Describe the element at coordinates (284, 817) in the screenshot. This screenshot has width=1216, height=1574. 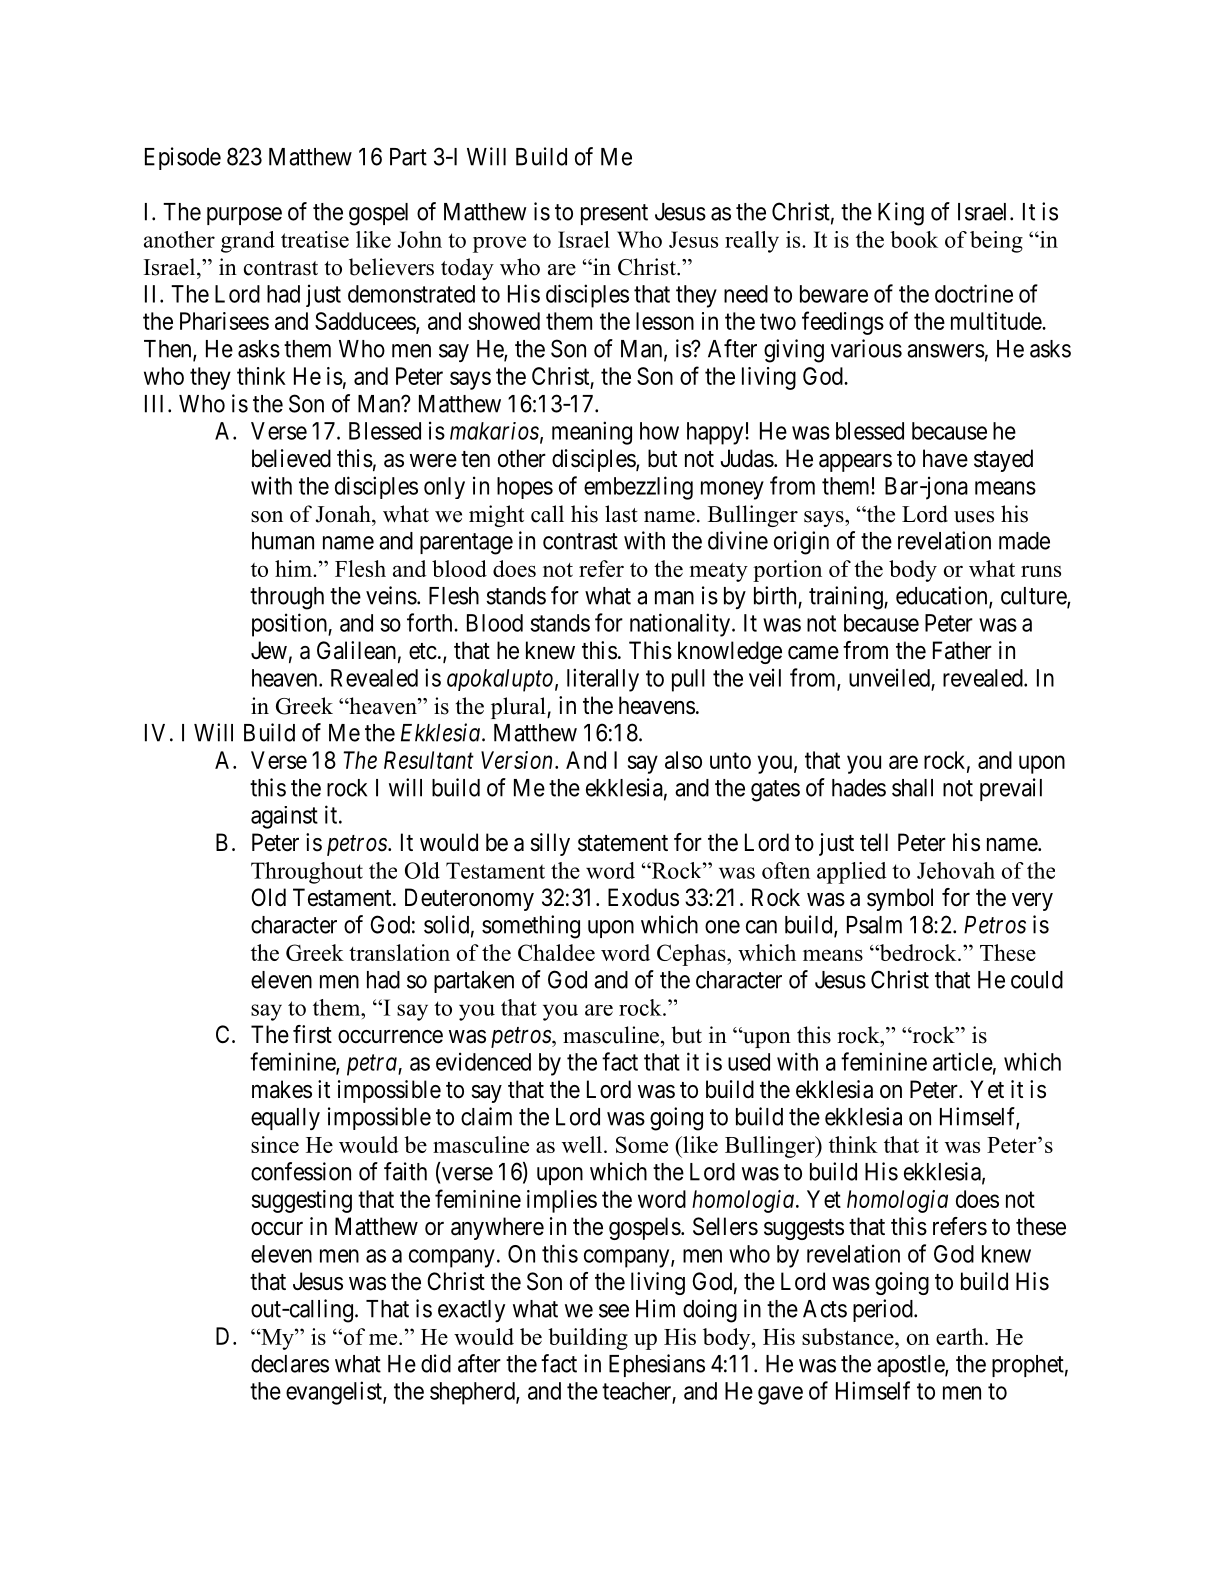
I see `against` at that location.
